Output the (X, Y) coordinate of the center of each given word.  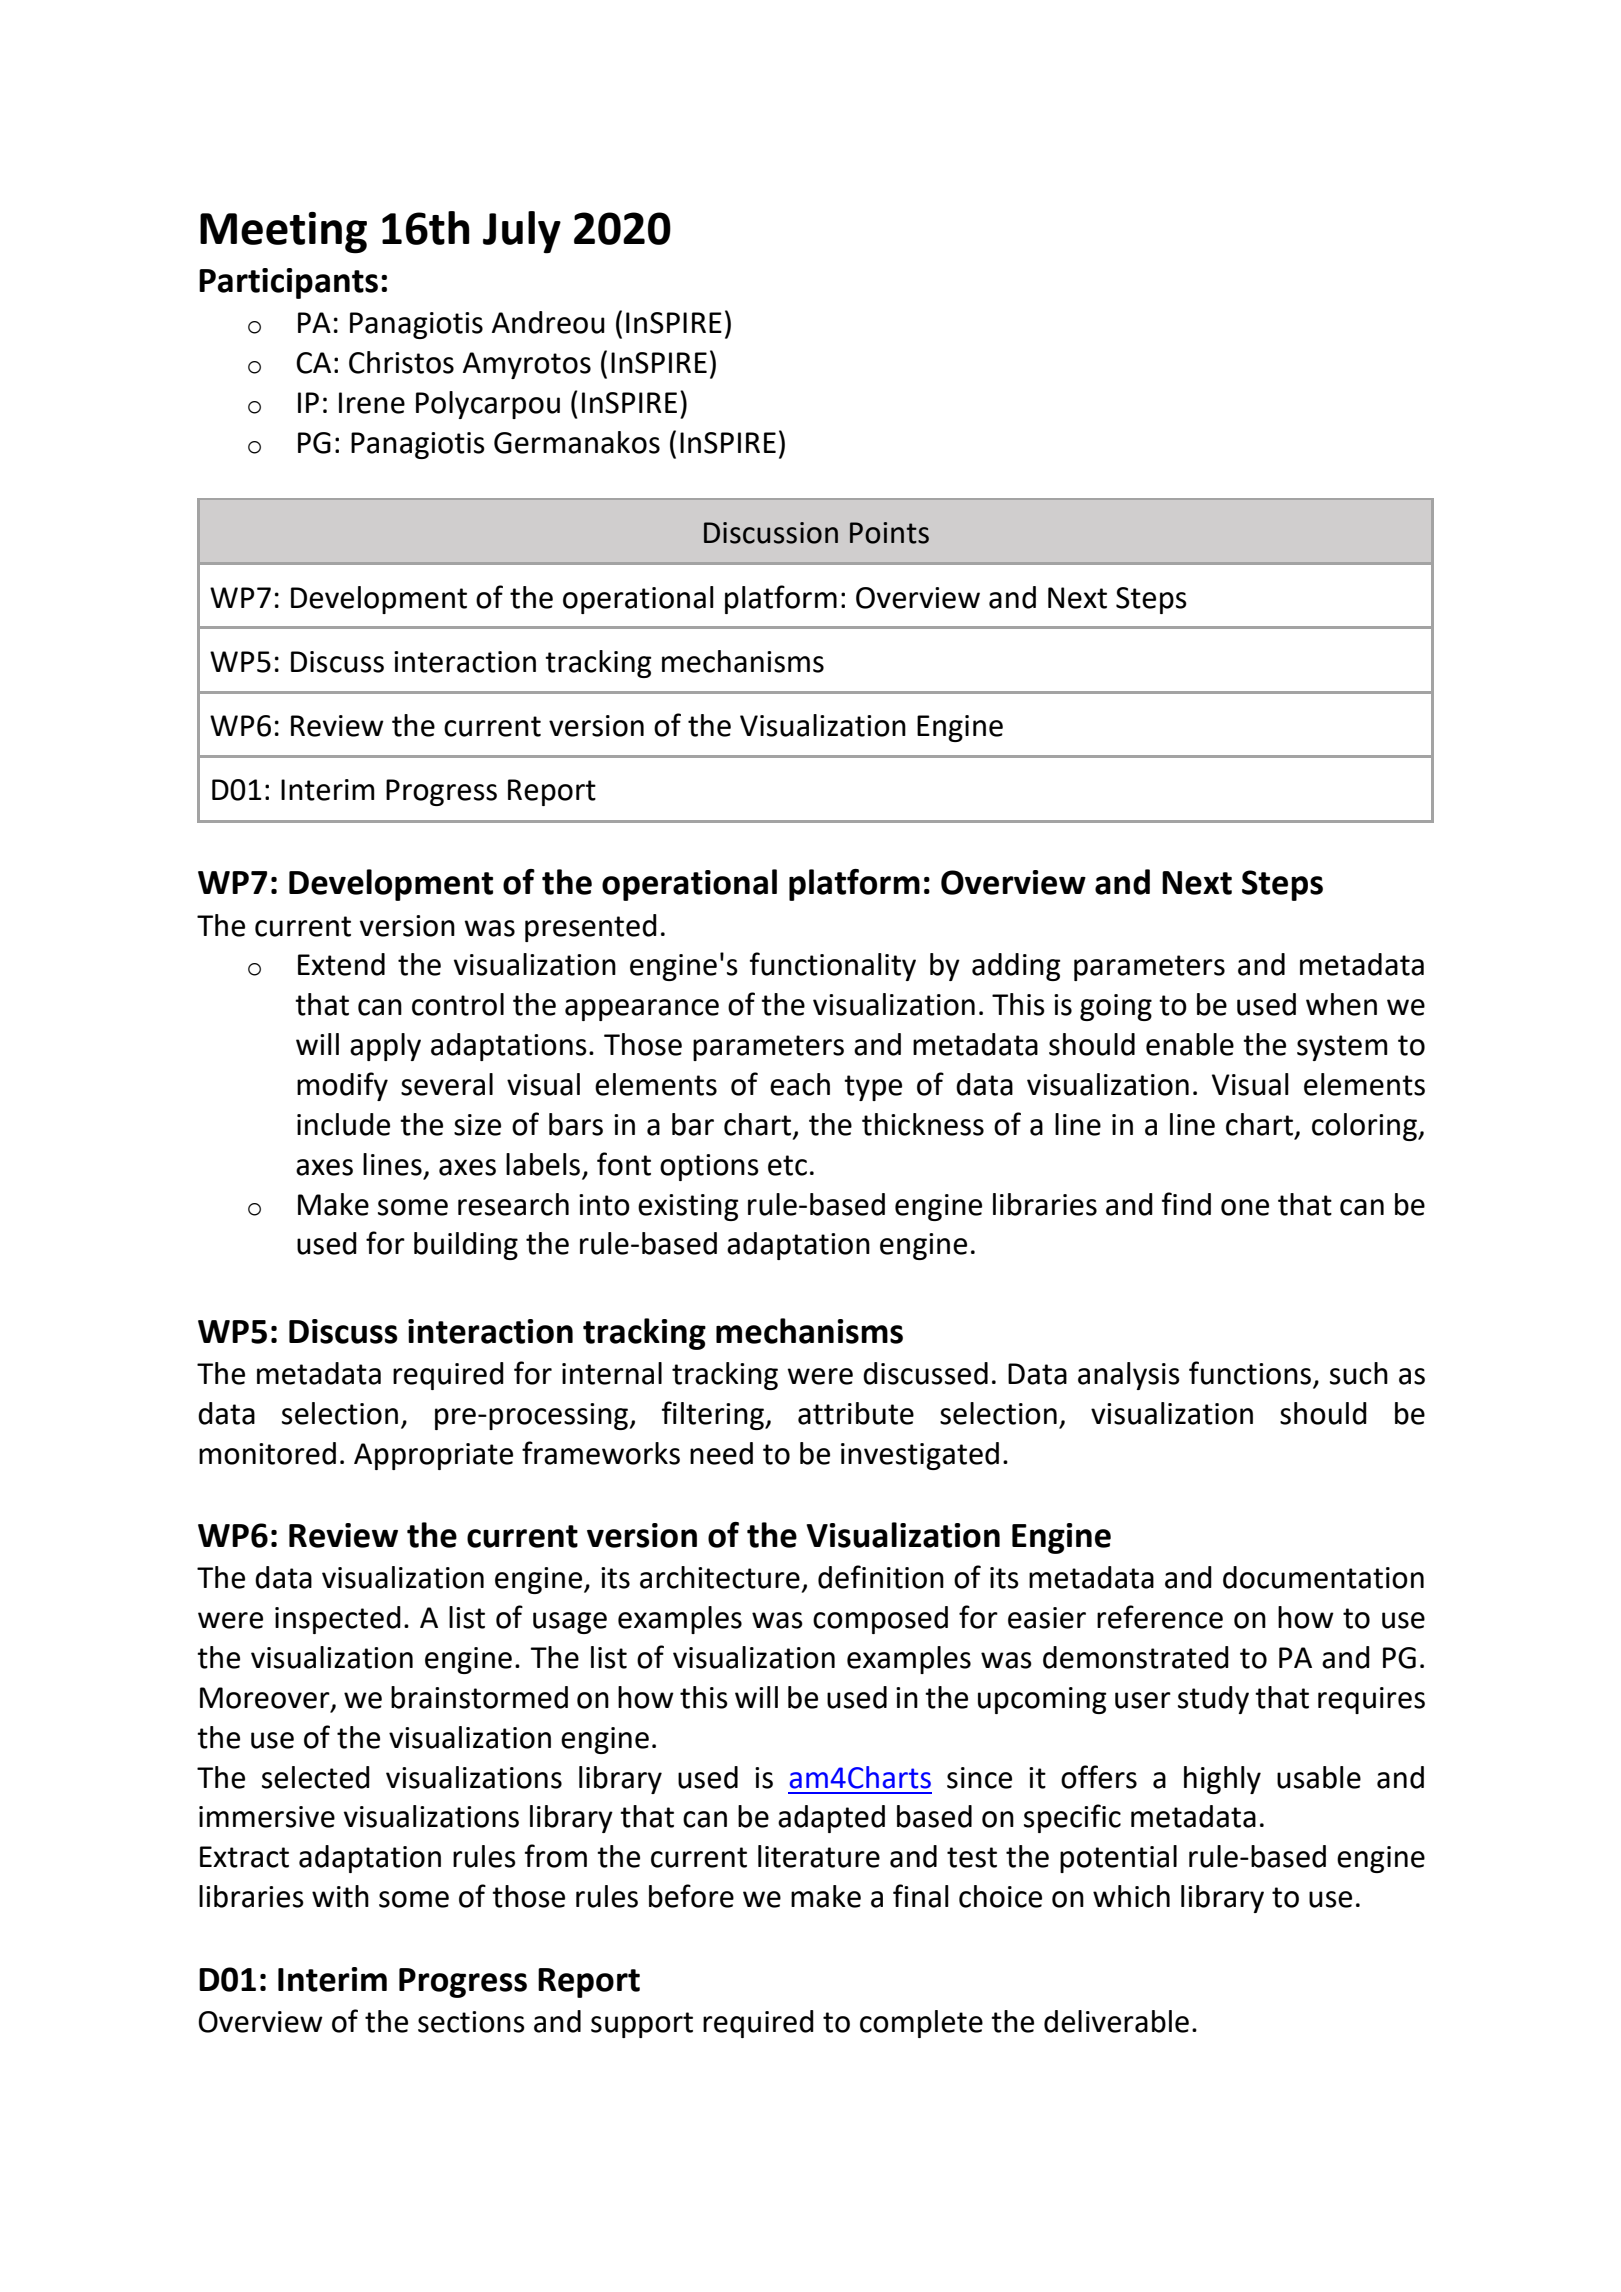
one (1245, 1207)
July (522, 232)
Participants (288, 283)
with (340, 1896)
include (343, 1124)
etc (787, 1165)
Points (889, 533)
